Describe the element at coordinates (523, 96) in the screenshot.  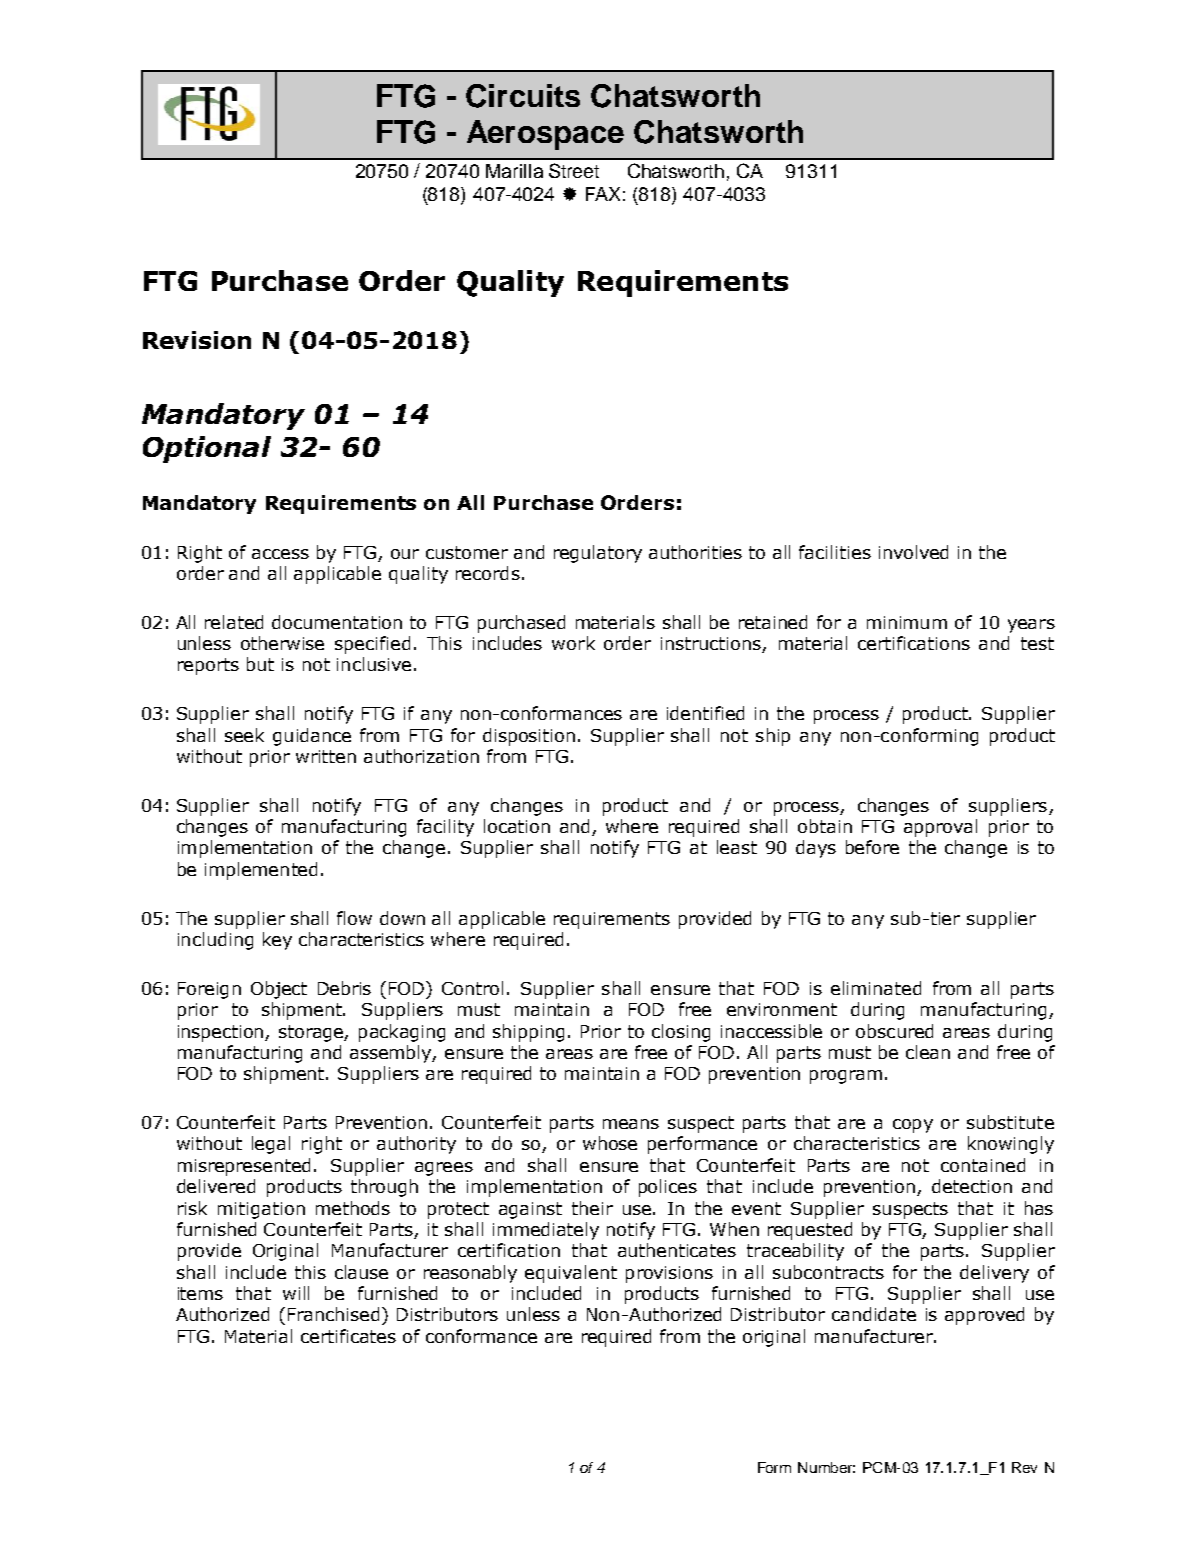
I see `Circuits` at that location.
